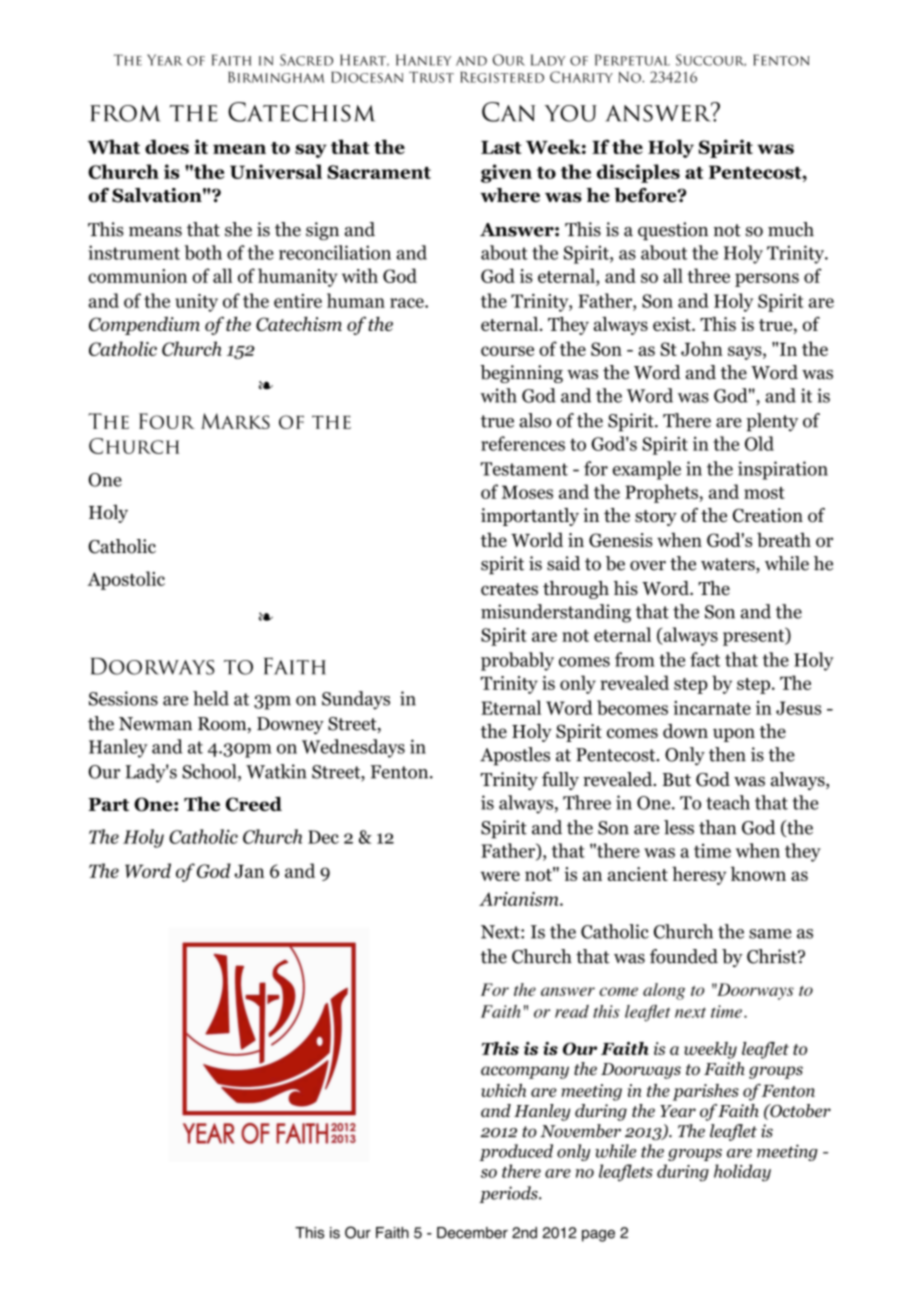 The height and width of the image is (1308, 924). I want to click on fact, so click(705, 659).
